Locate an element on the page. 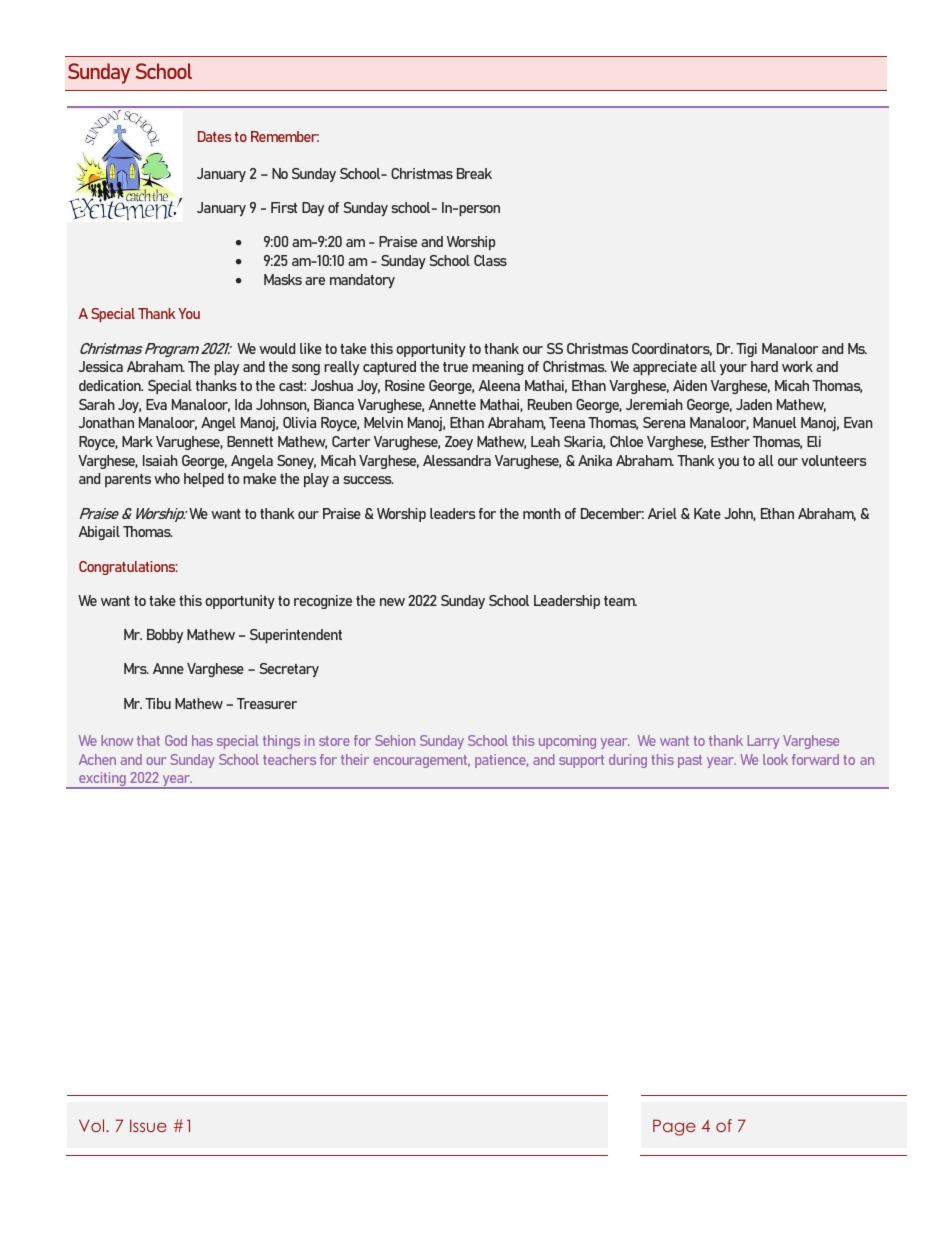 The height and width of the image is (1233, 952). hard is located at coordinates (764, 366).
